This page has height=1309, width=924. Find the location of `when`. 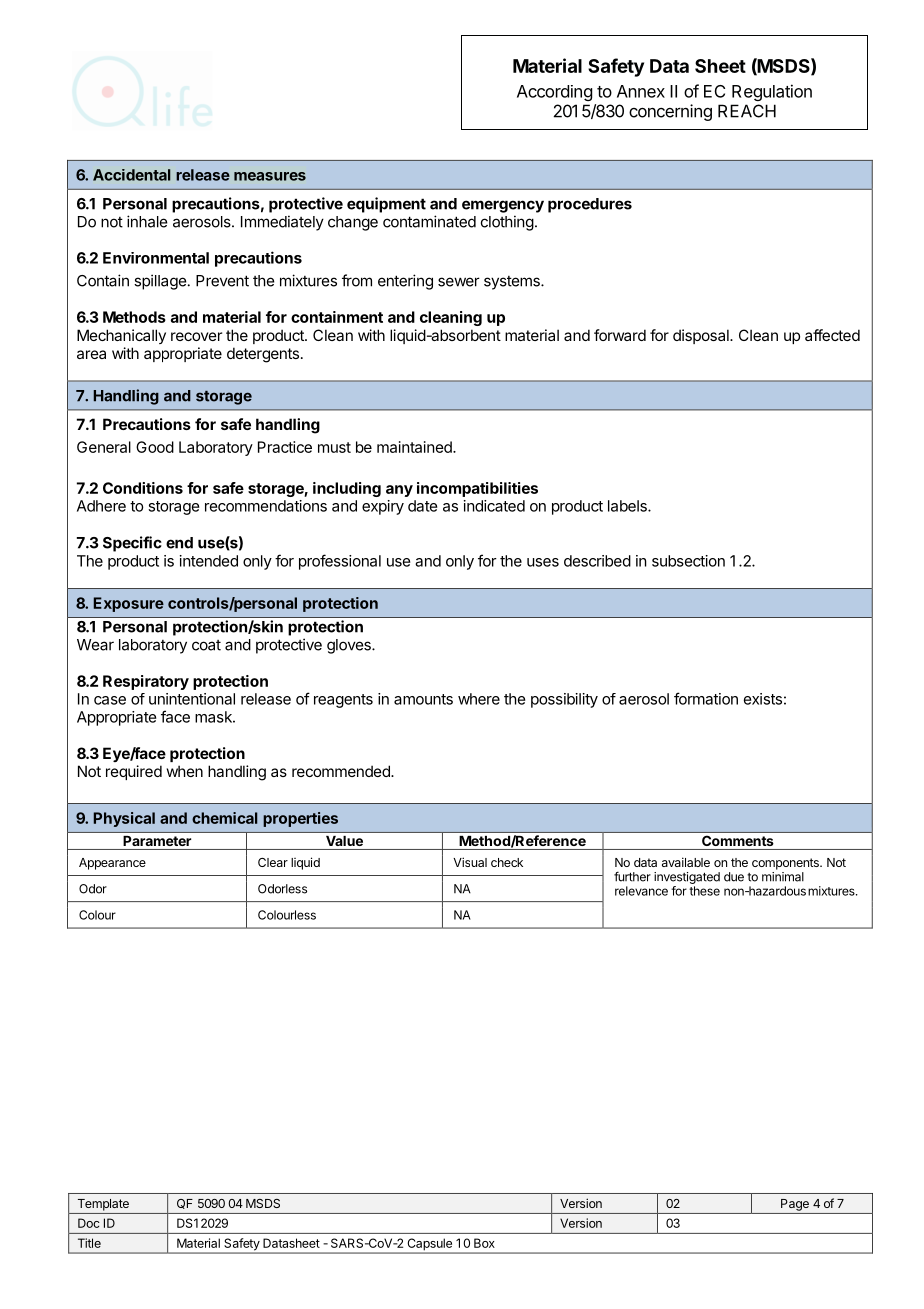

when is located at coordinates (185, 771).
